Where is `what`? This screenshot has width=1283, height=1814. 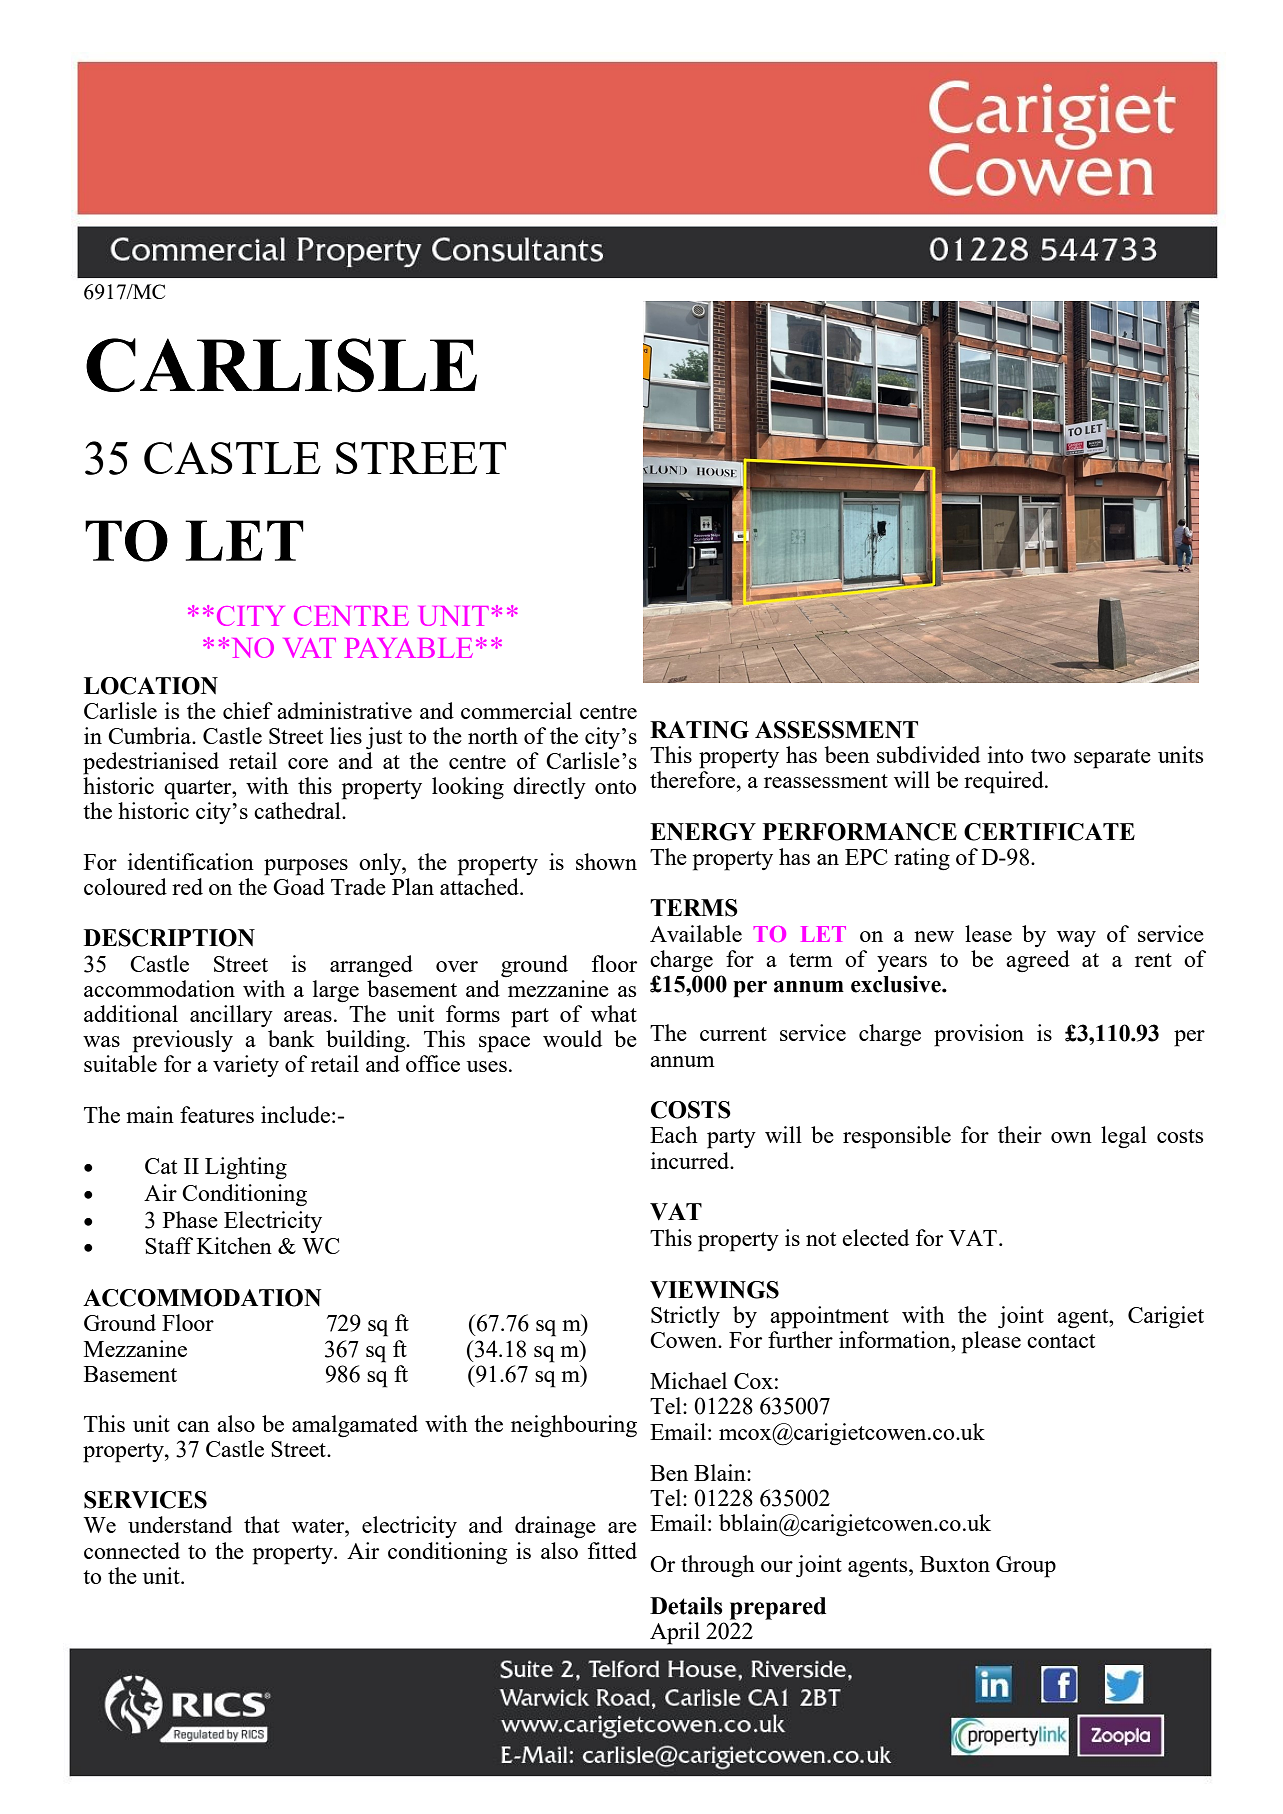
what is located at coordinates (614, 1013).
